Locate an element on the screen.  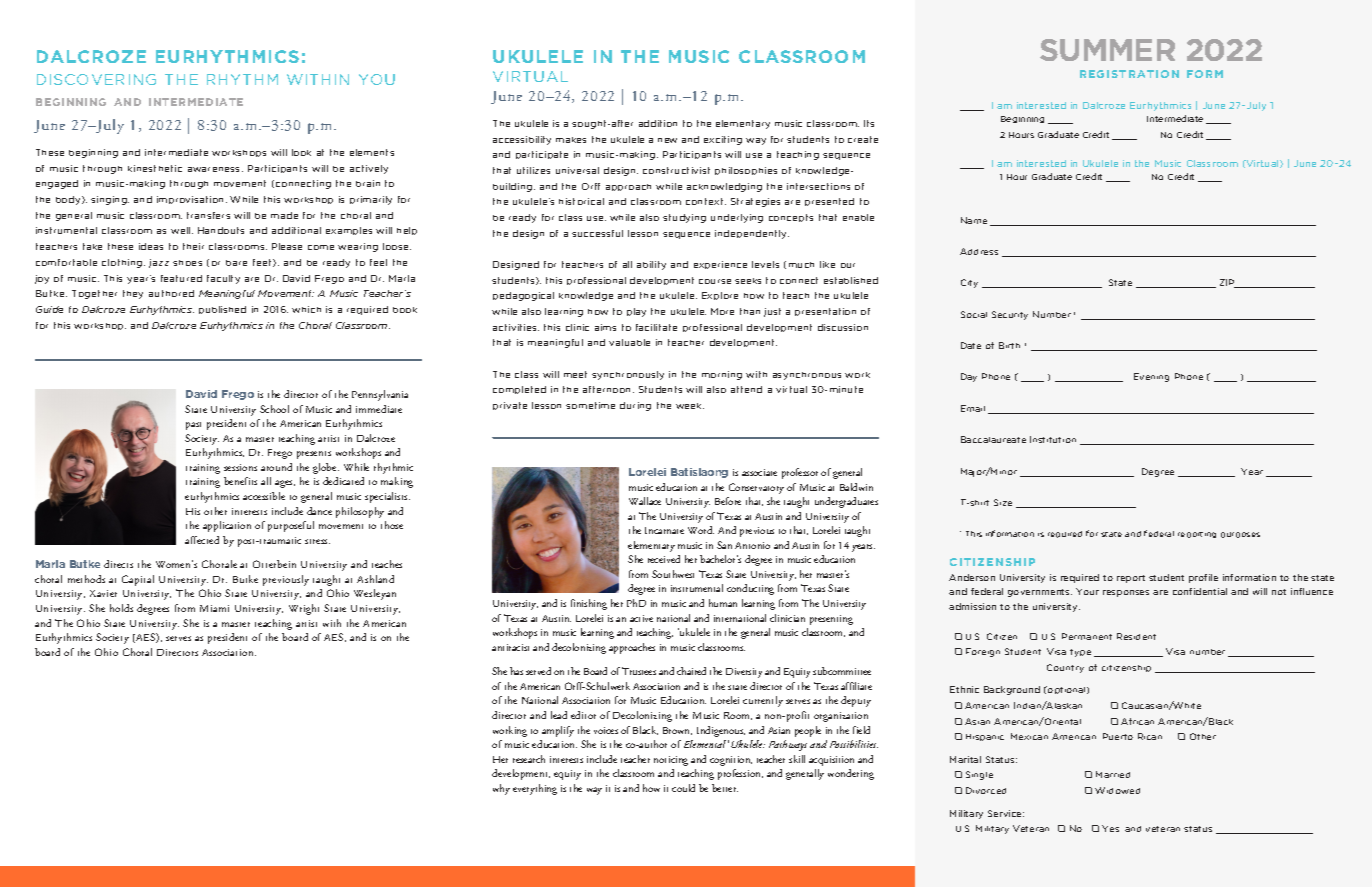
profile is located at coordinates (1203, 578).
